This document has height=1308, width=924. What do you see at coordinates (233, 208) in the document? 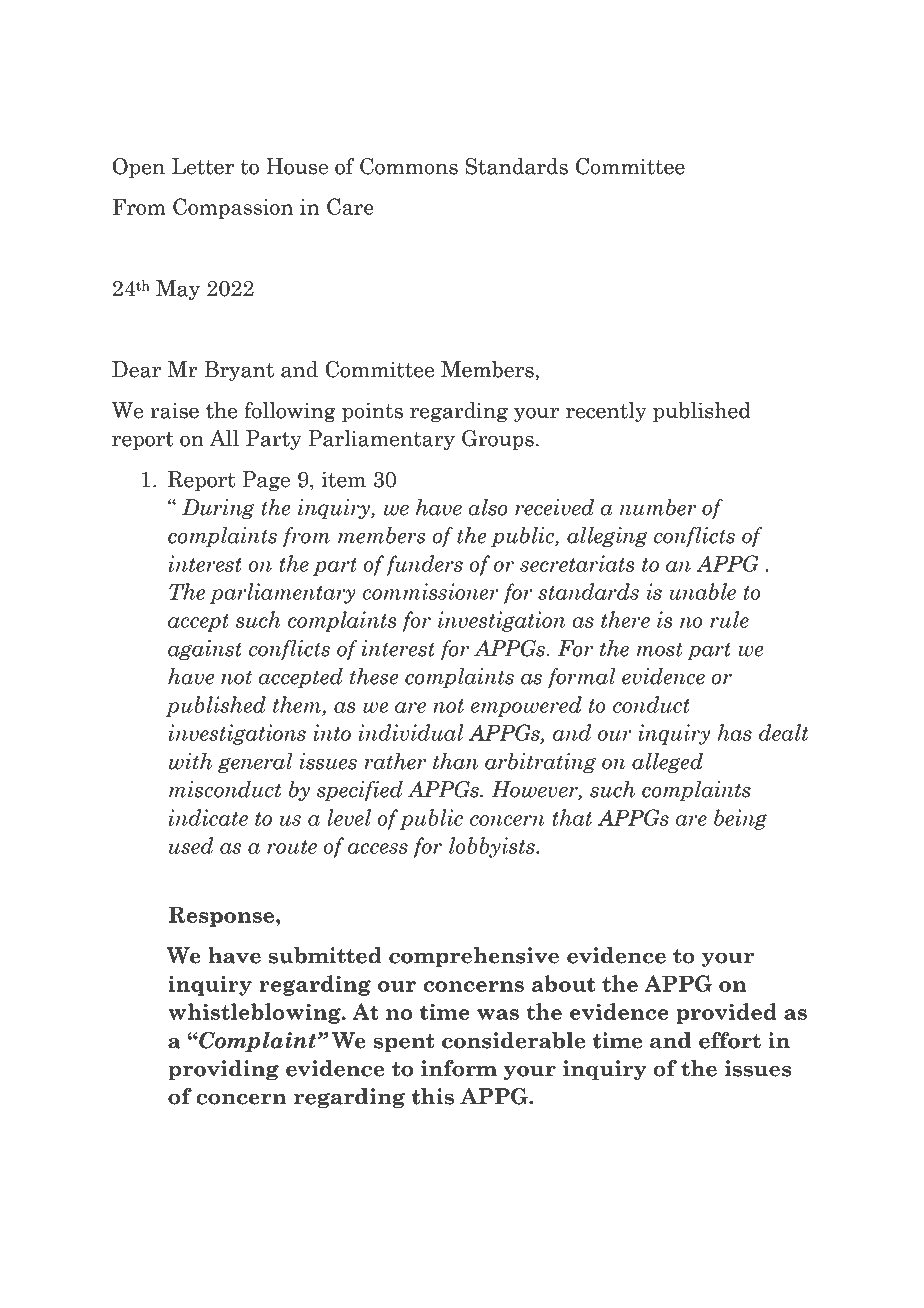
I see `Compassion` at bounding box center [233, 208].
